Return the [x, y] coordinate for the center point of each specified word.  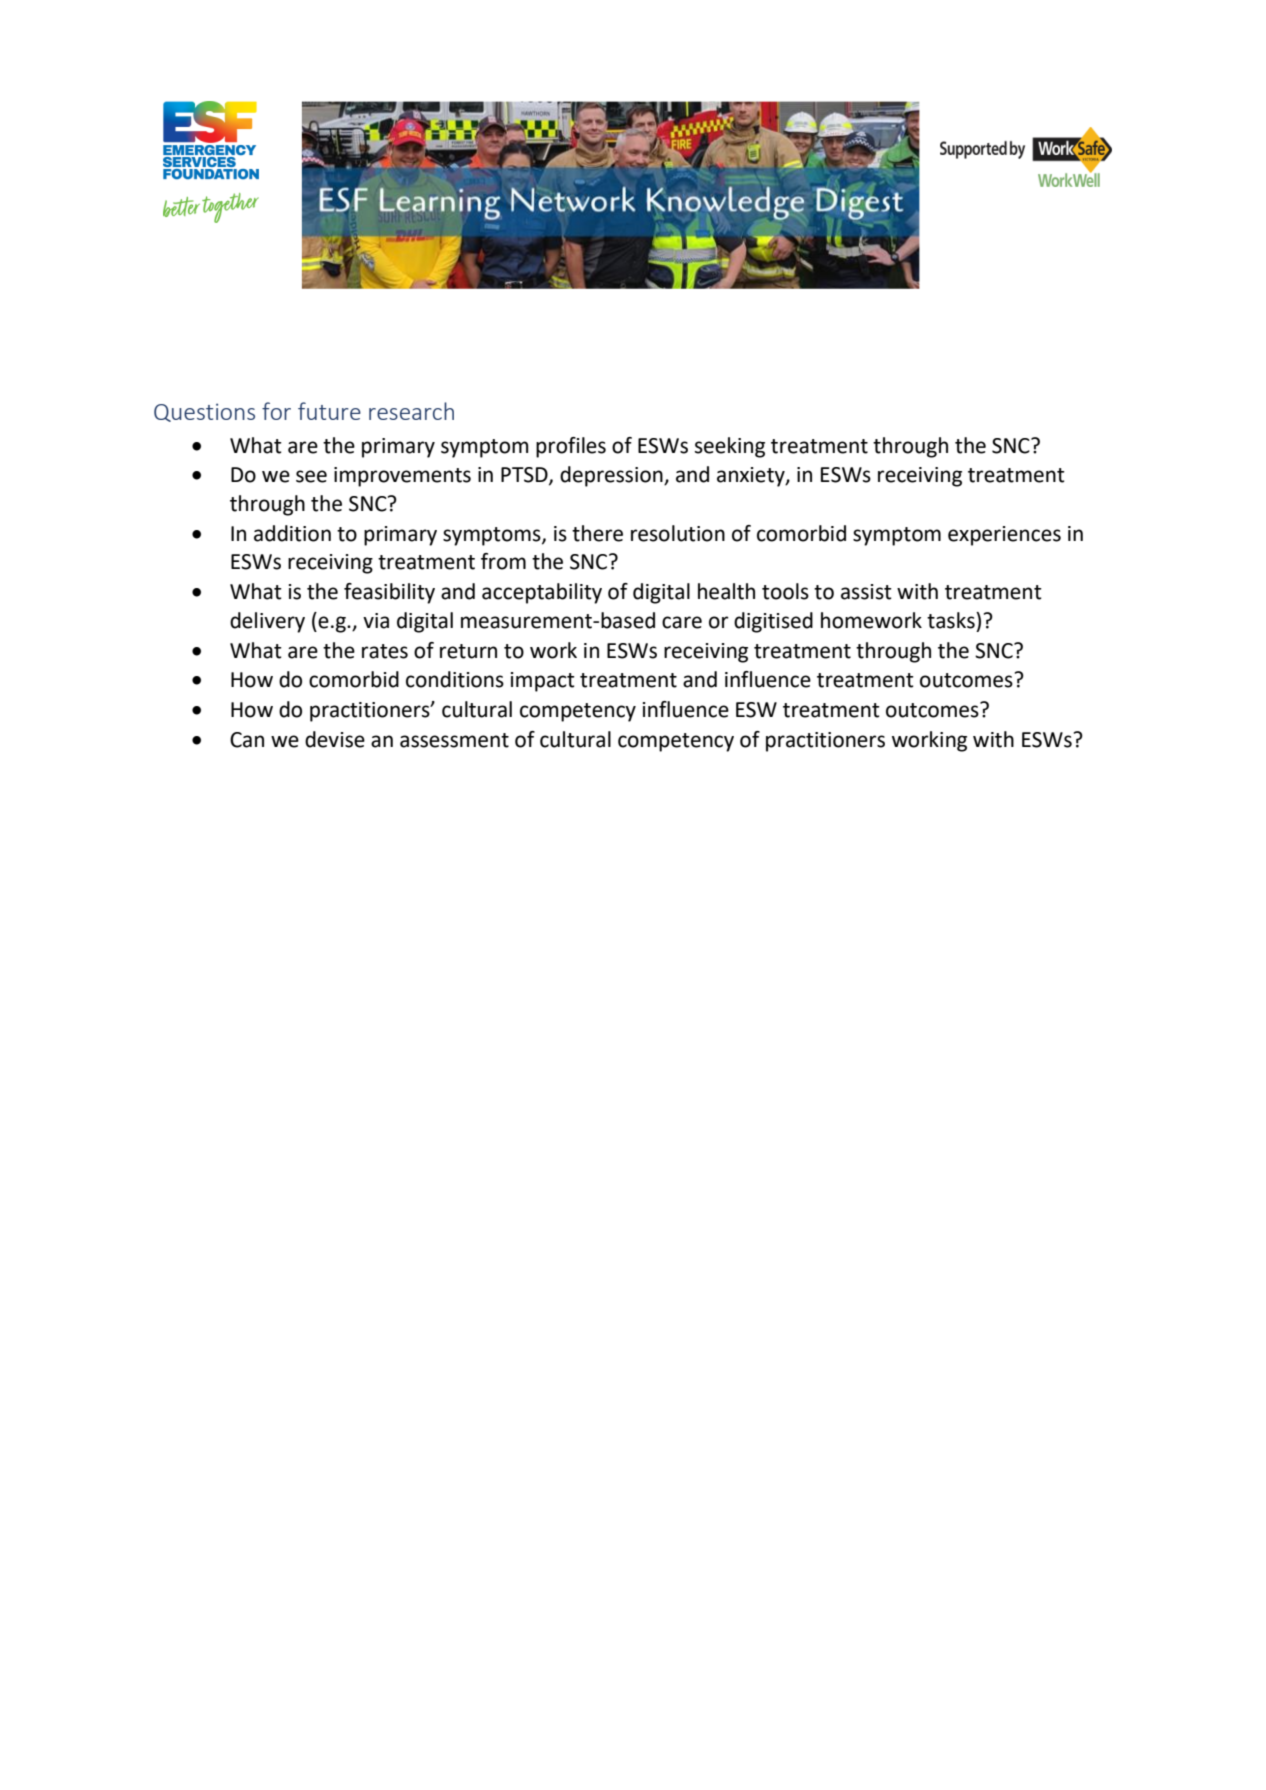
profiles [571, 447]
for [276, 411]
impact [543, 682]
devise [335, 739]
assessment [454, 740]
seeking [730, 447]
